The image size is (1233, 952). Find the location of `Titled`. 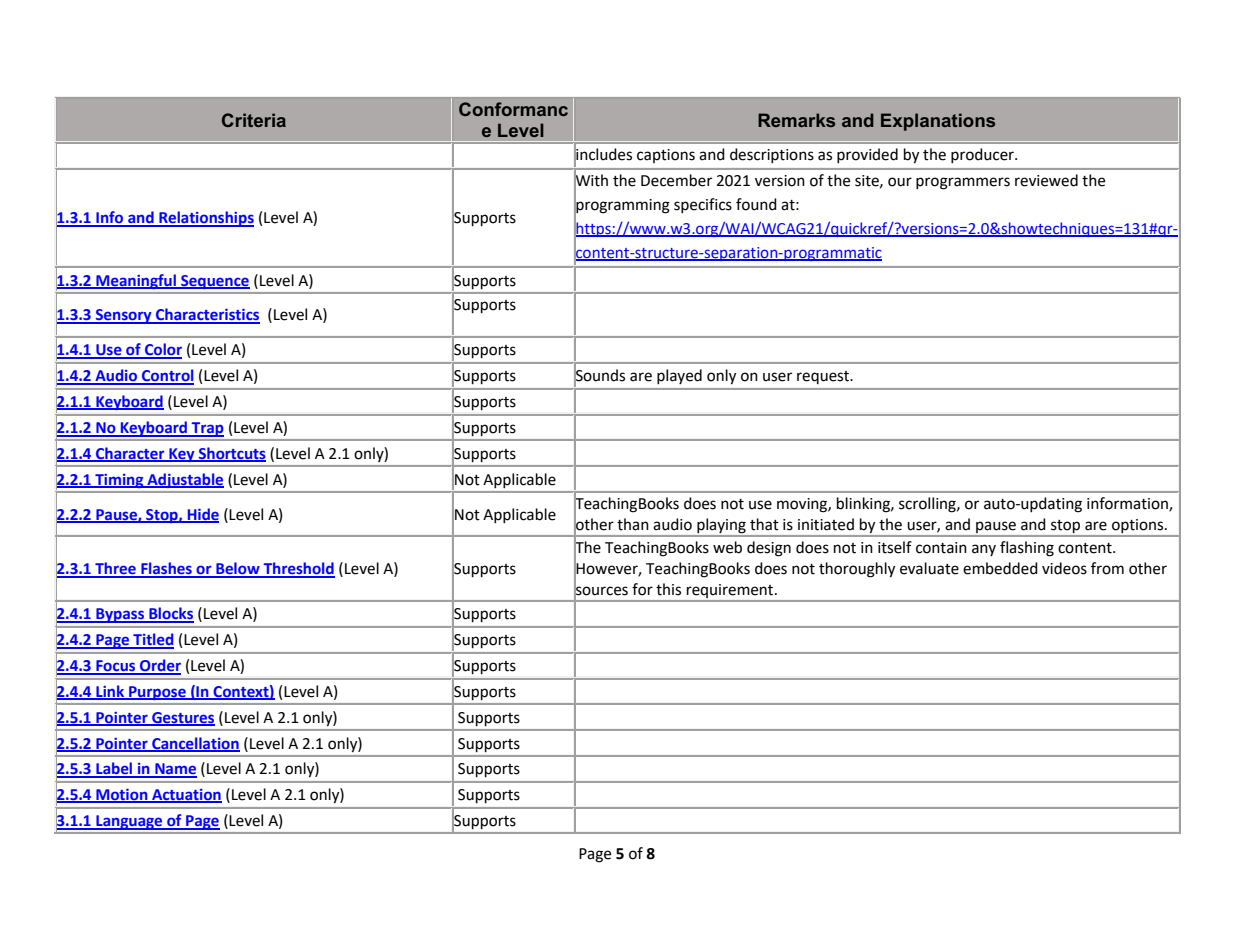

Titled is located at coordinates (152, 640).
